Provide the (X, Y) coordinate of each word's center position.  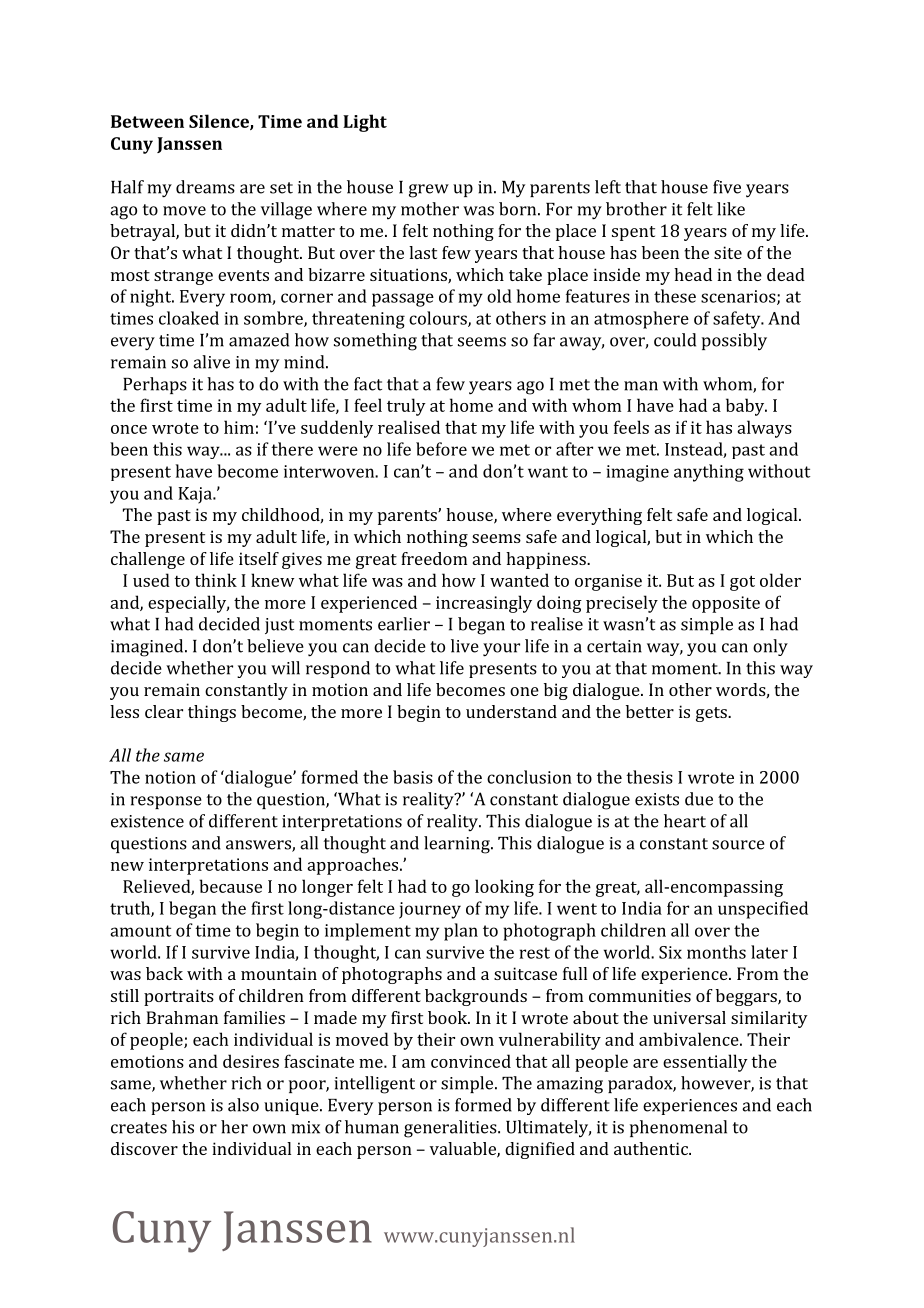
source (738, 845)
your (501, 650)
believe (275, 646)
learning (458, 845)
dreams (205, 187)
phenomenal (678, 1128)
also (243, 1105)
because (230, 886)
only (770, 647)
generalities (451, 1129)
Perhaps (155, 385)
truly (406, 407)
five (727, 187)
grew (429, 191)
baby (746, 407)
